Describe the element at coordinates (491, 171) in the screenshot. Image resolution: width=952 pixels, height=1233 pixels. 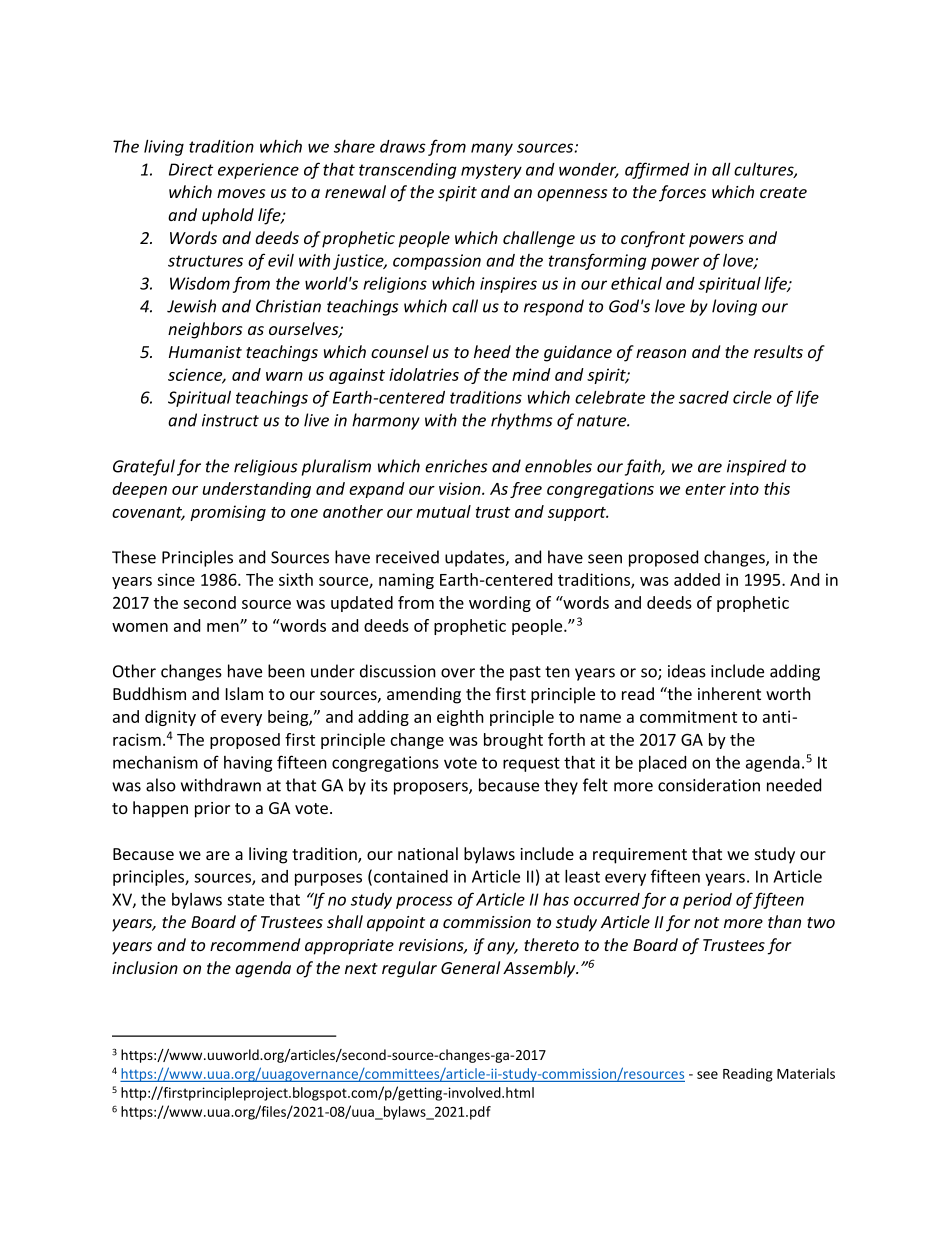
I see `mystery` at that location.
